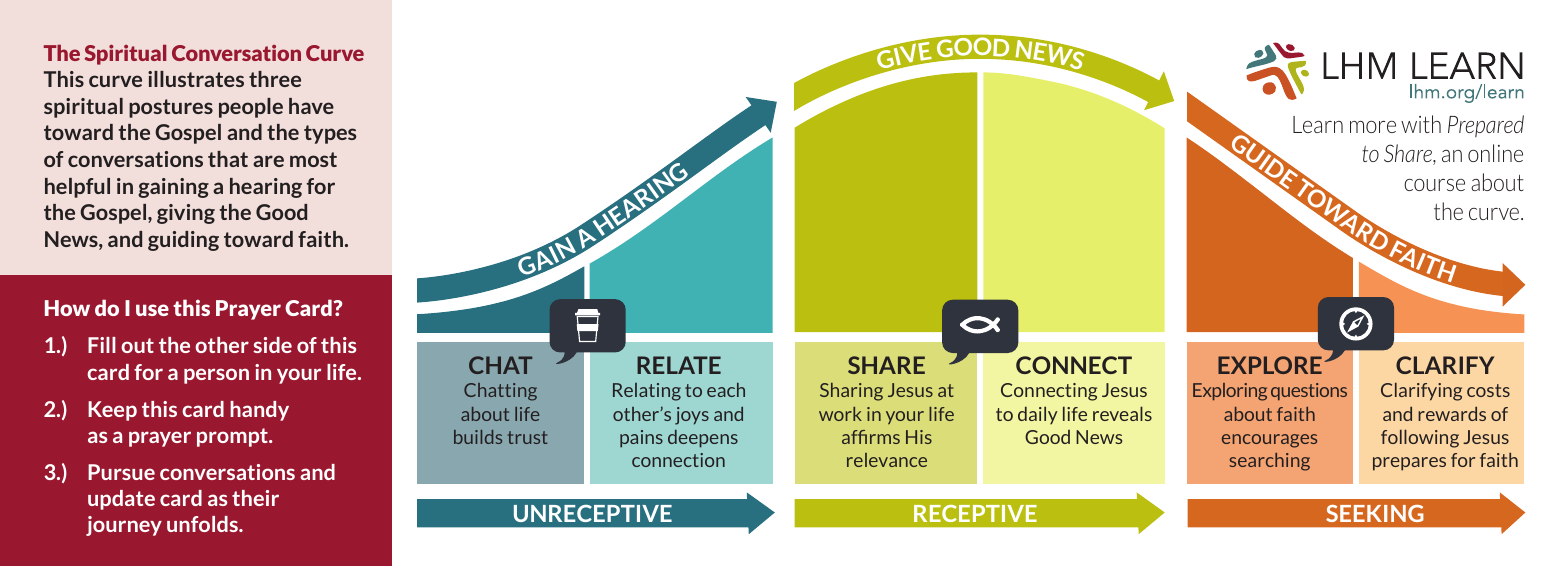 The height and width of the image is (566, 1568). What do you see at coordinates (203, 524) in the image?
I see `unfolds` at bounding box center [203, 524].
